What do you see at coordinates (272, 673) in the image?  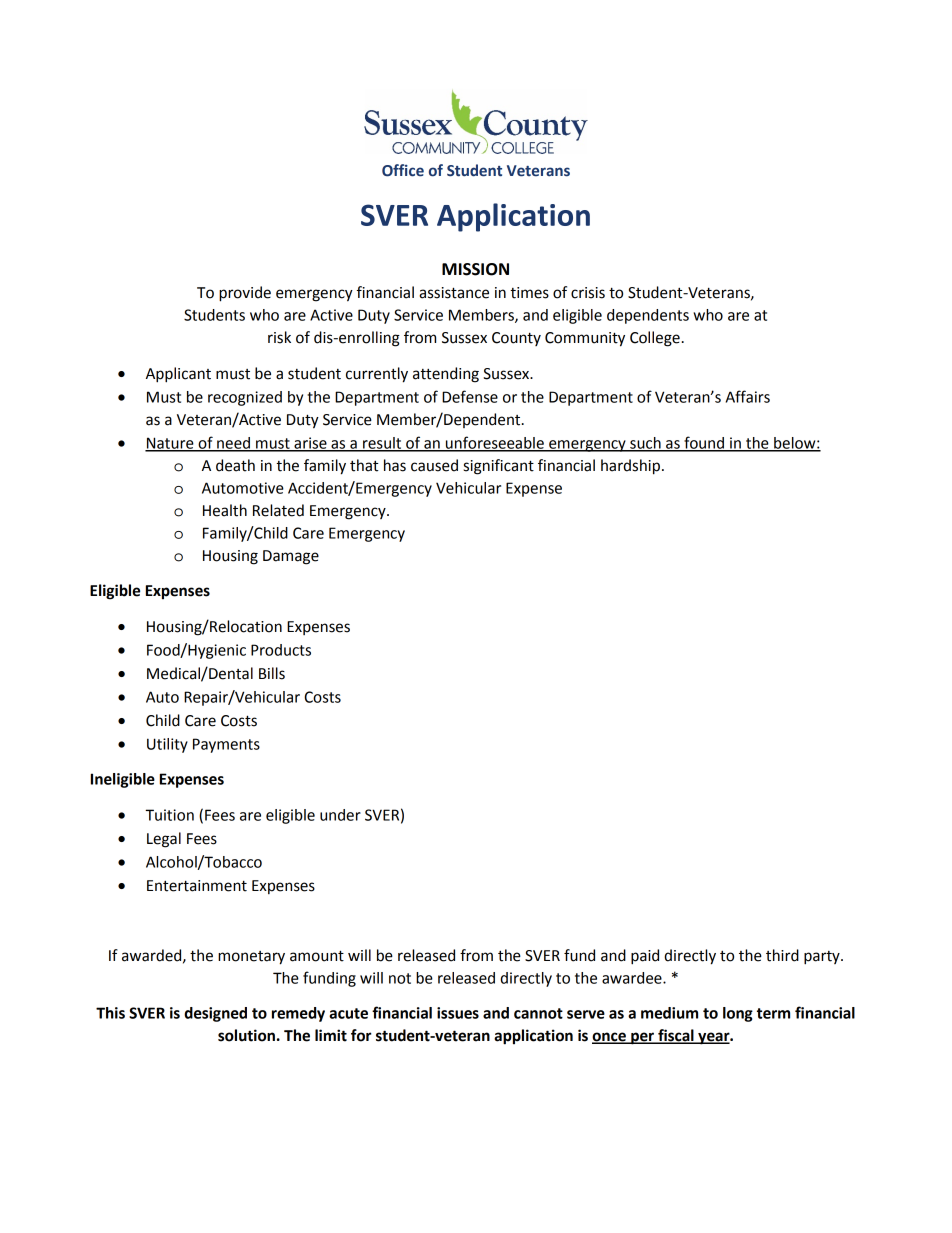 I see `Bills` at bounding box center [272, 673].
